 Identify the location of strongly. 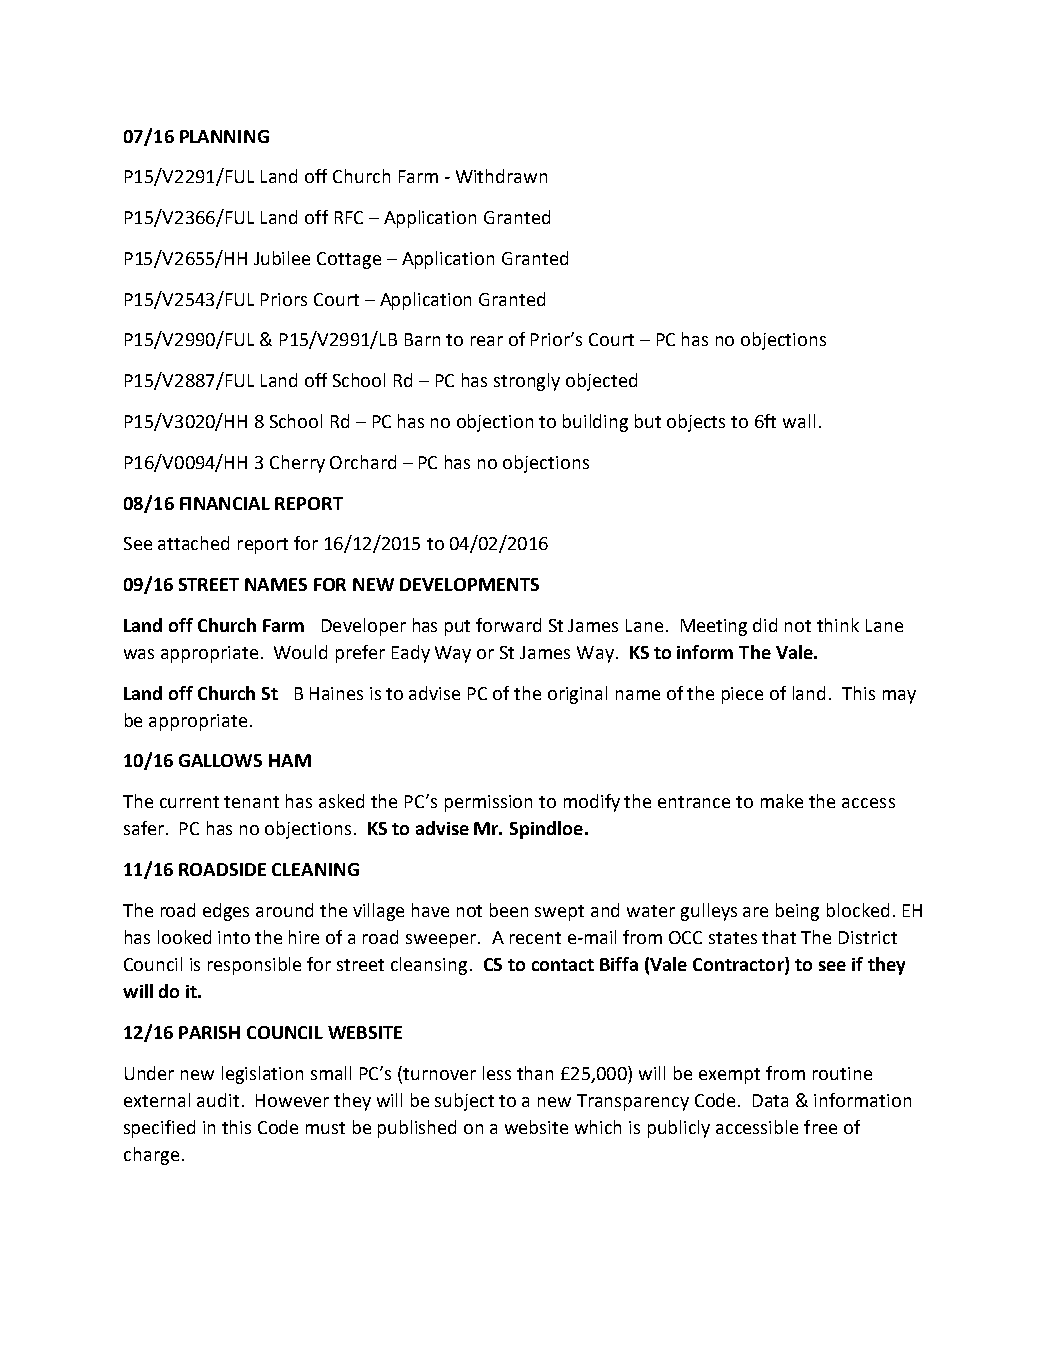
(527, 382).
